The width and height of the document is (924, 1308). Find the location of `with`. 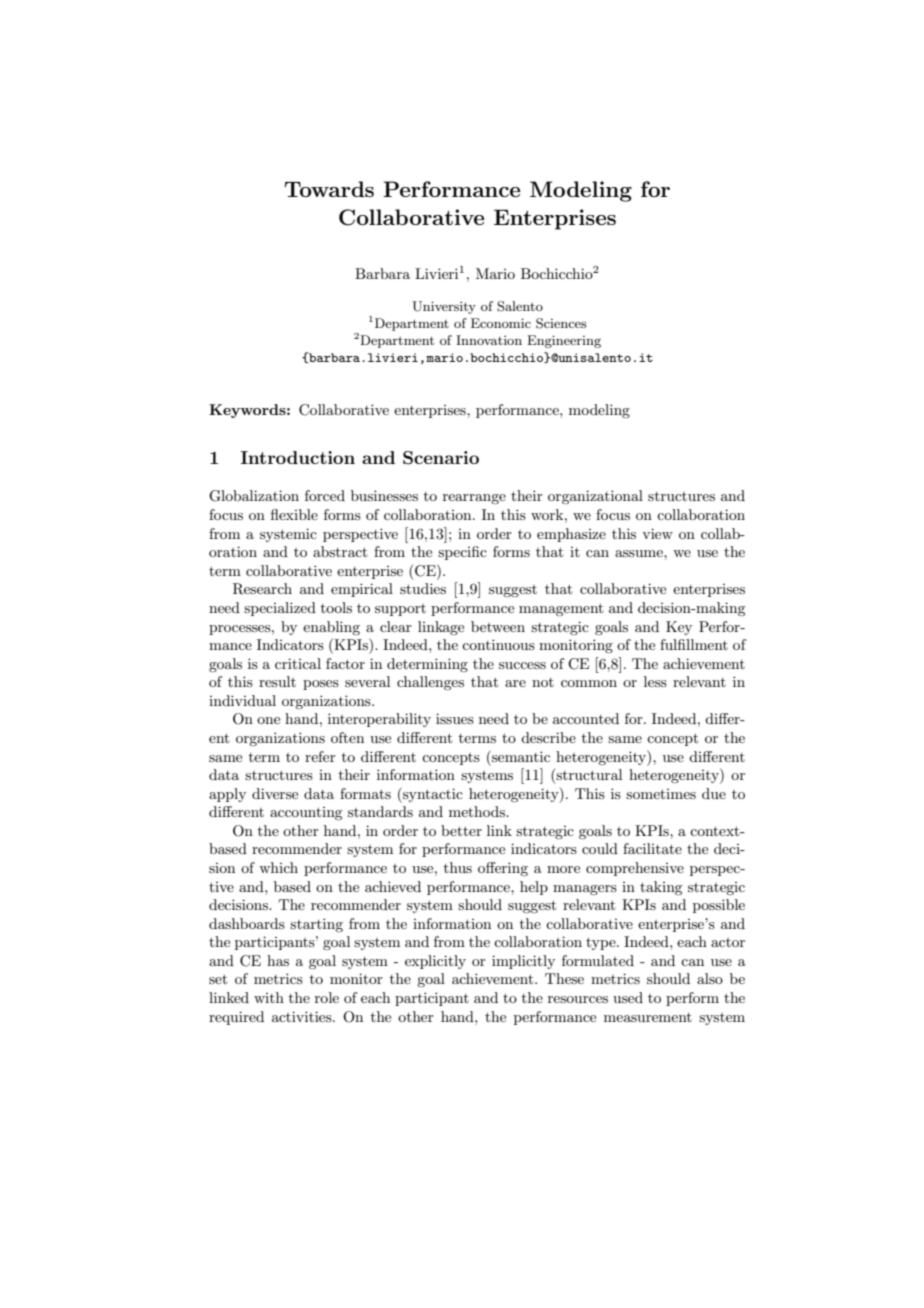

with is located at coordinates (269, 997).
